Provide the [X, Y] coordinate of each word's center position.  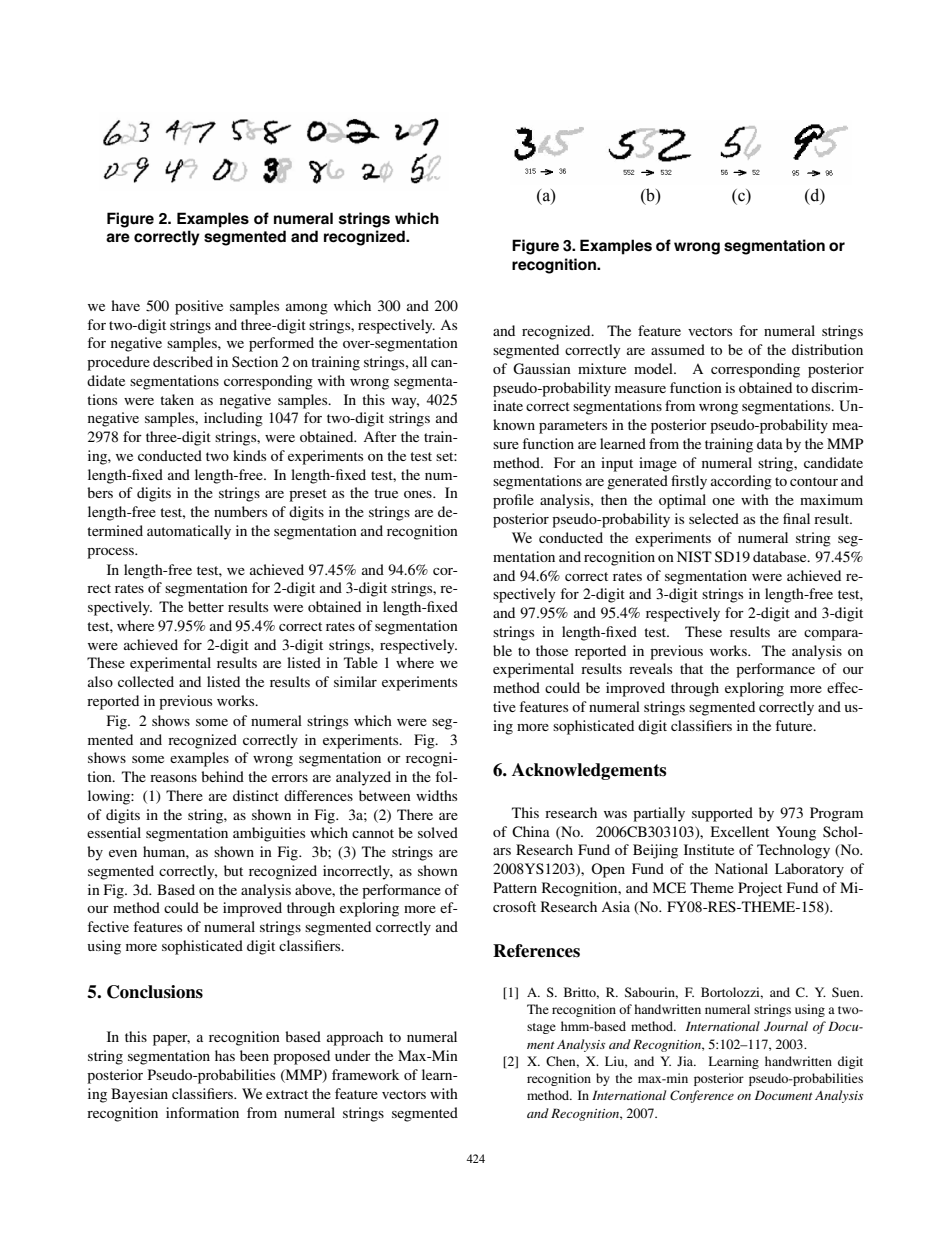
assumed [678, 349]
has [225, 1055]
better [206, 606]
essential [114, 832]
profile [513, 501]
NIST [694, 557]
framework [366, 1074]
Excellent [740, 831]
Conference [702, 1096]
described [183, 361]
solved [438, 832]
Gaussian [542, 369]
